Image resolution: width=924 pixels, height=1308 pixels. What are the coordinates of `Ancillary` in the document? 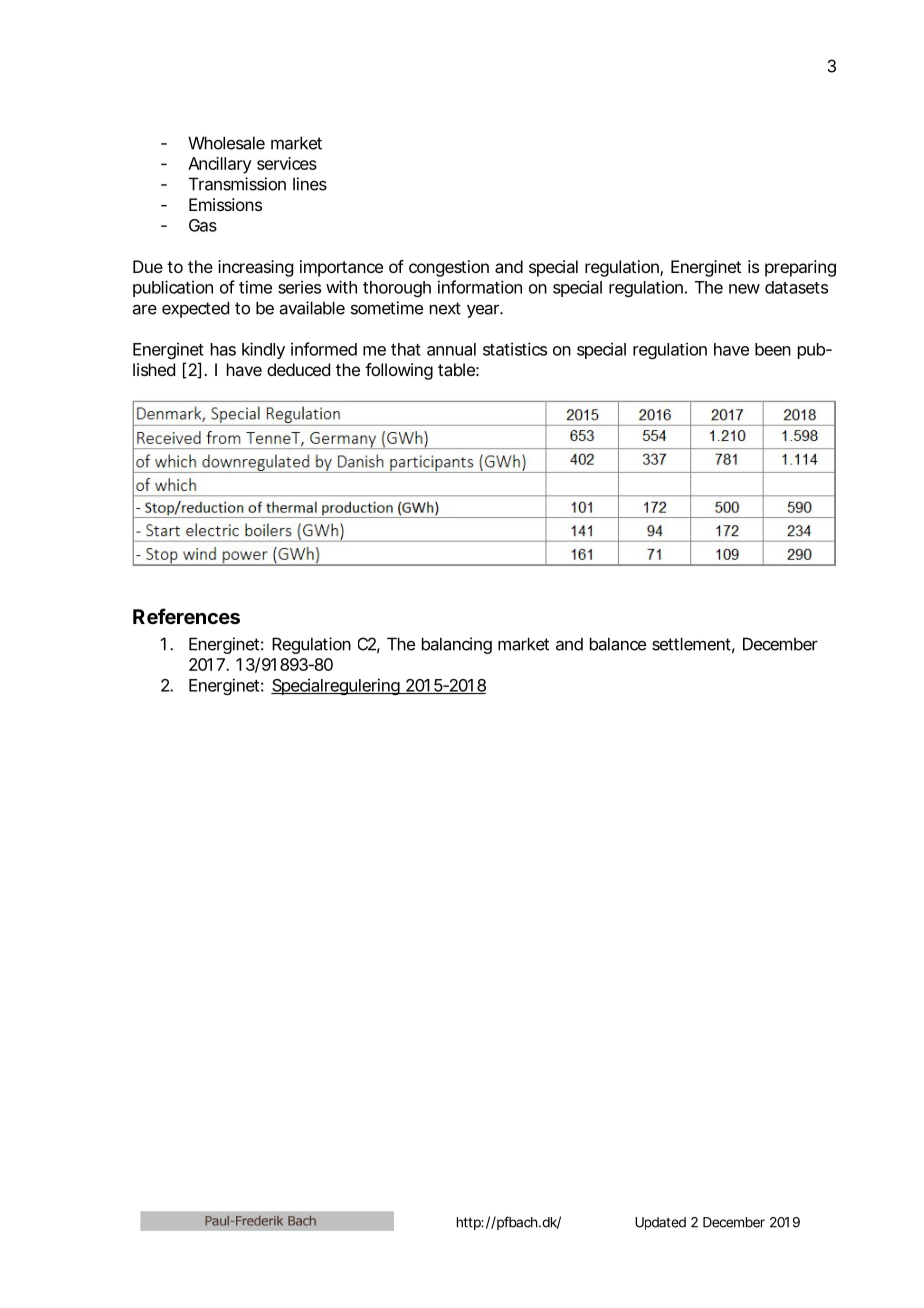 It's located at (220, 165).
